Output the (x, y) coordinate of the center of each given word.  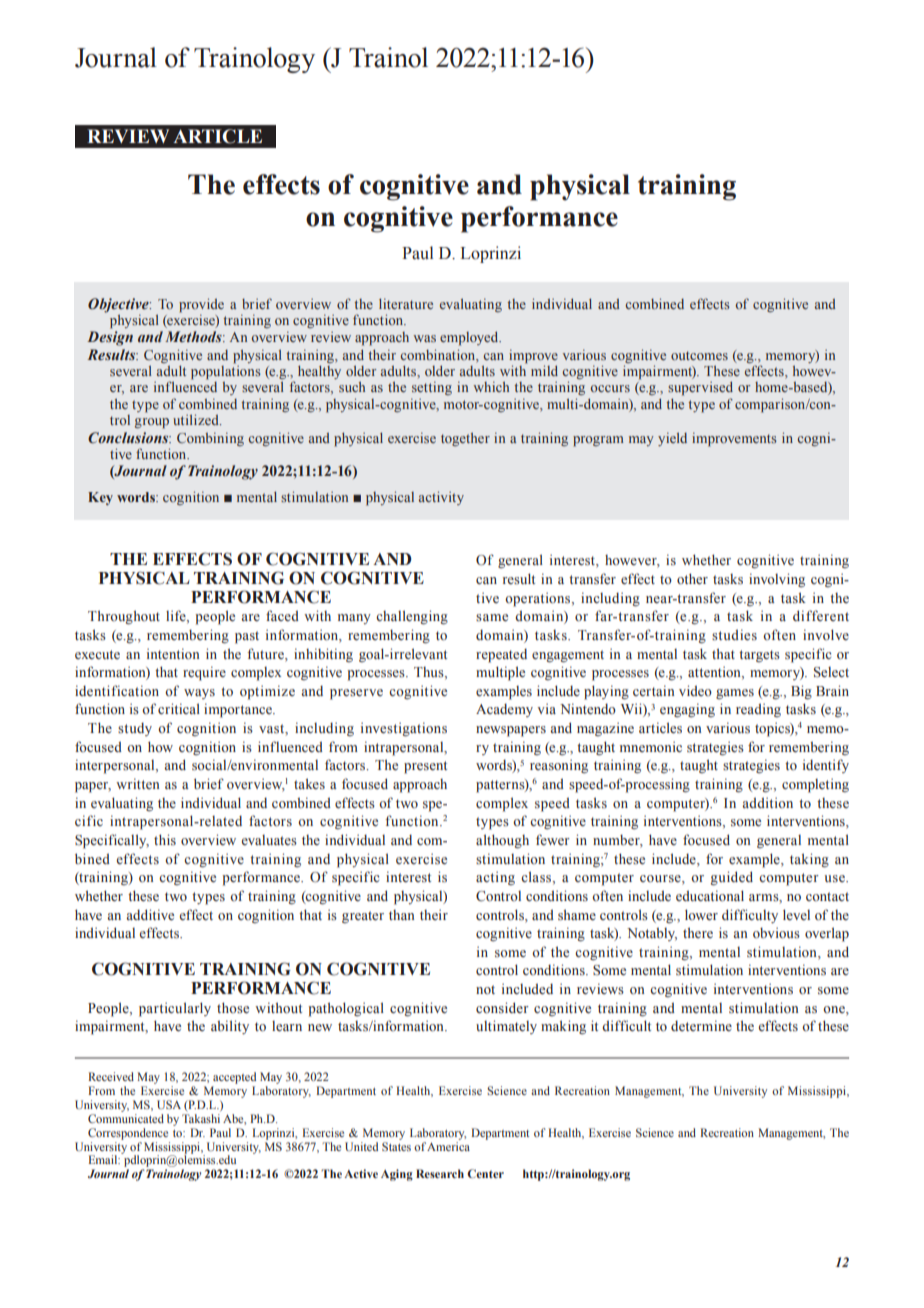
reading (758, 710)
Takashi (201, 1118)
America (448, 1145)
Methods (194, 336)
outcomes (699, 355)
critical (179, 708)
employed (470, 338)
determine (701, 1025)
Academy (504, 710)
